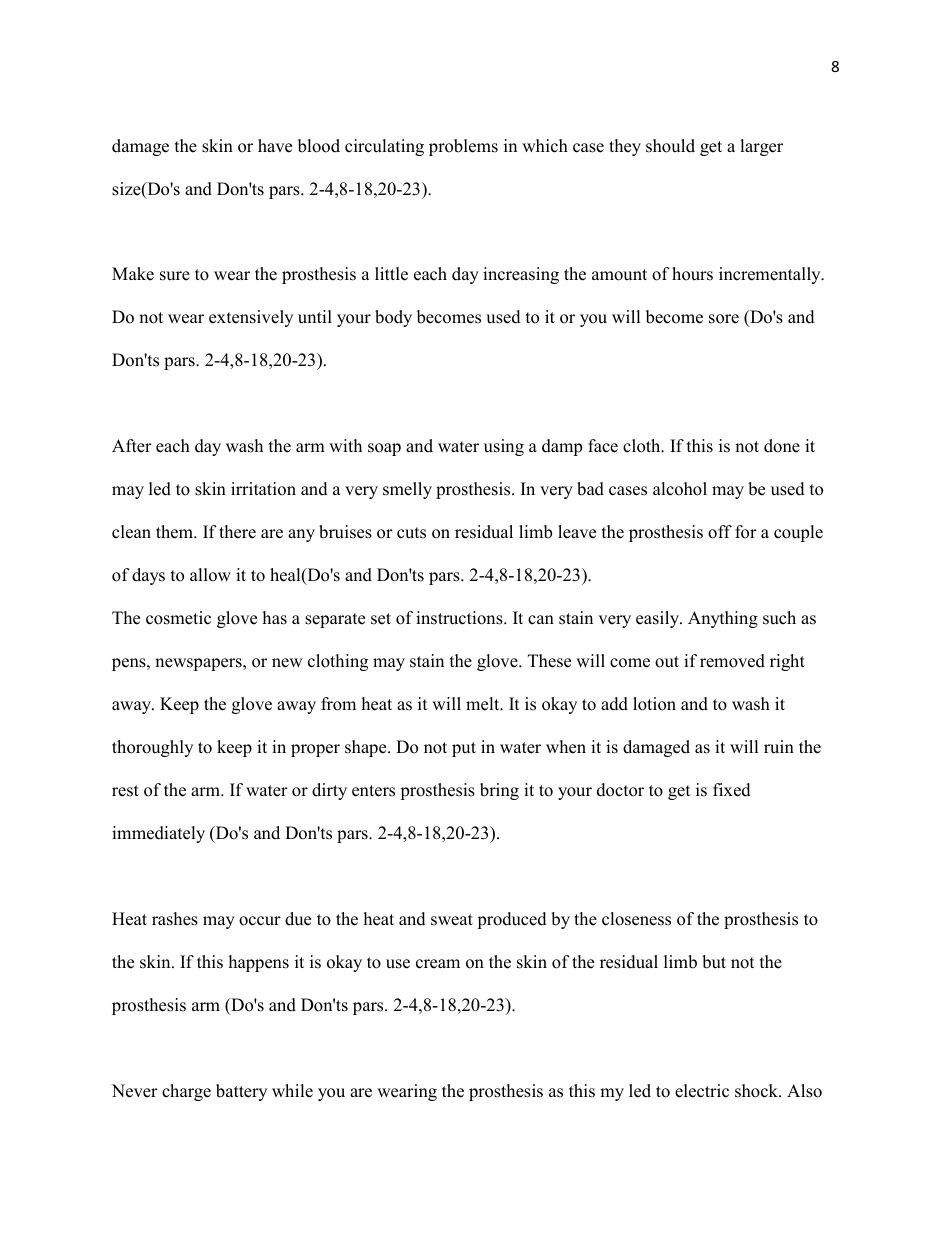  Describe the element at coordinates (275, 146) in the image. I see `have` at that location.
